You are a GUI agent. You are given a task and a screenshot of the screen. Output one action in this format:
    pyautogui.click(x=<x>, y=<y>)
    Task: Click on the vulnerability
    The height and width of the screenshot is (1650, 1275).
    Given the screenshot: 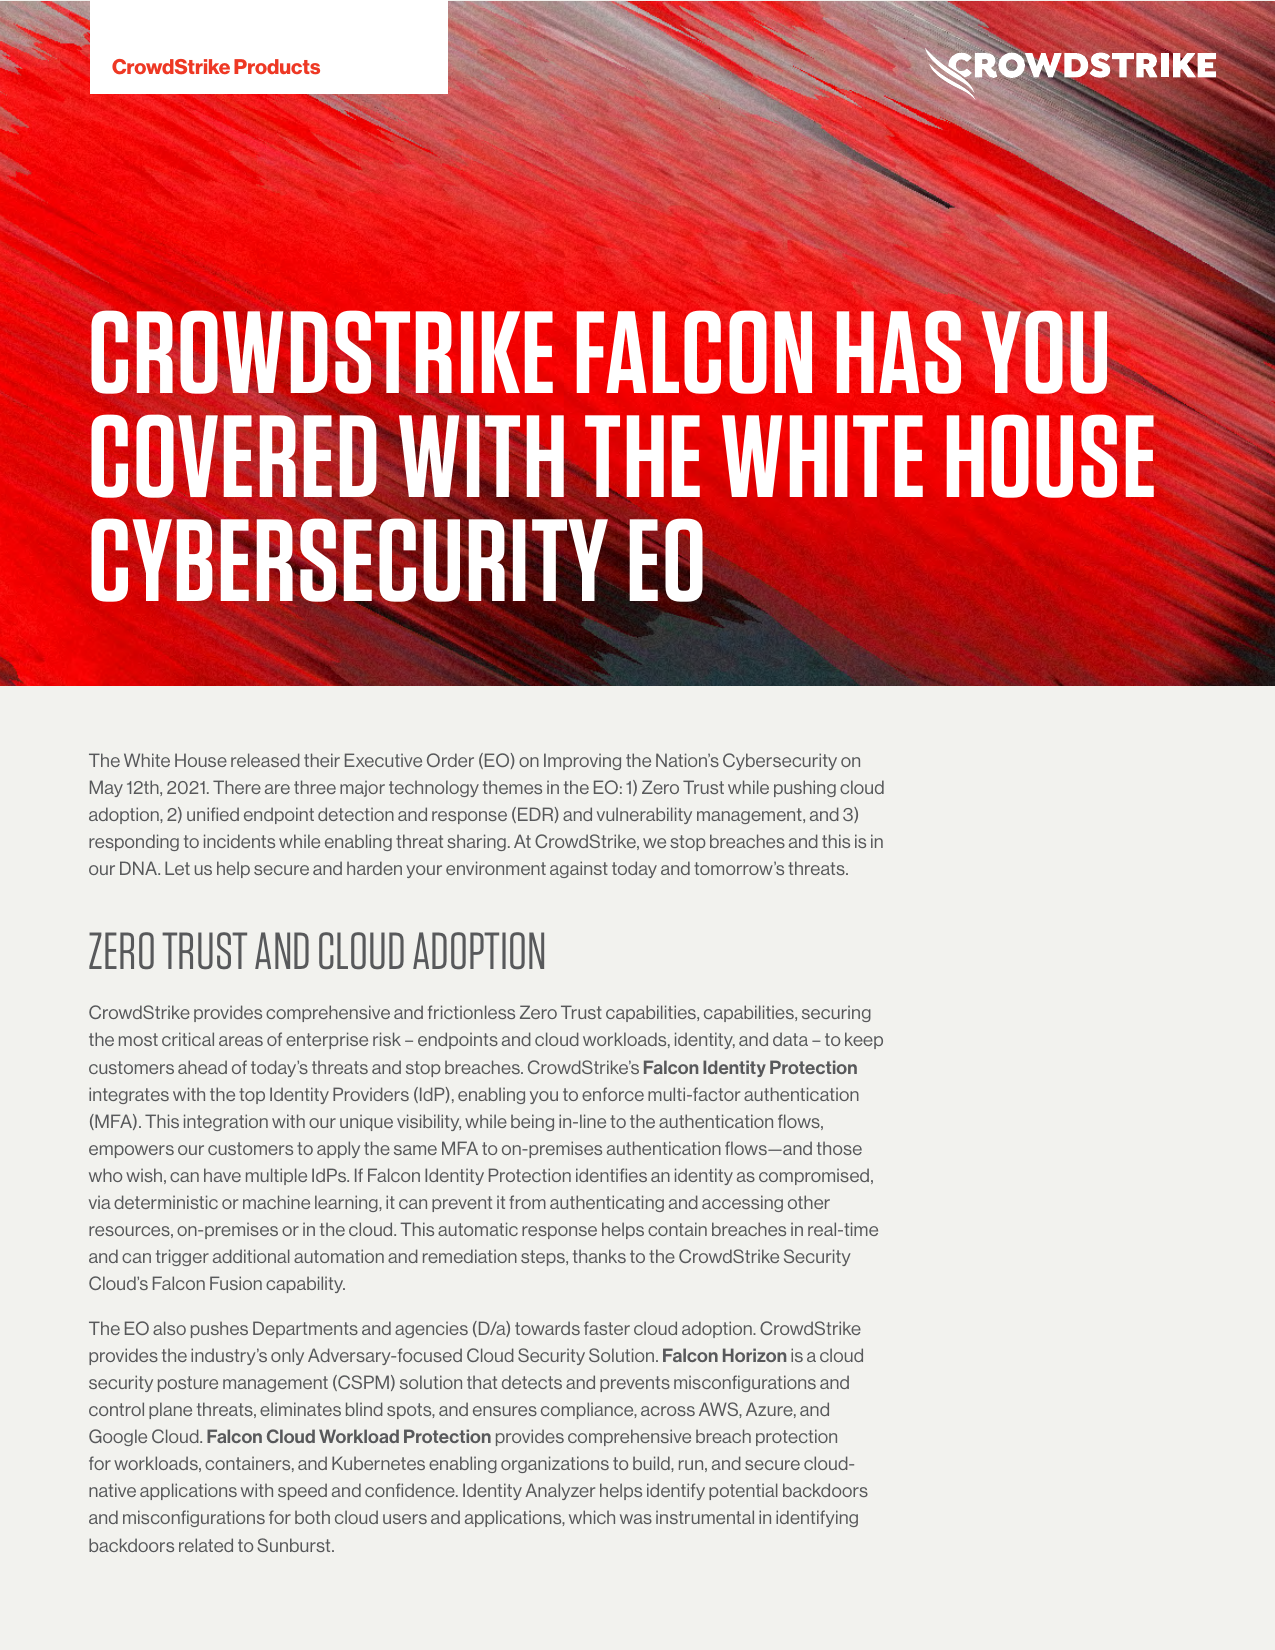 What is the action you would take?
    pyautogui.click(x=644, y=815)
